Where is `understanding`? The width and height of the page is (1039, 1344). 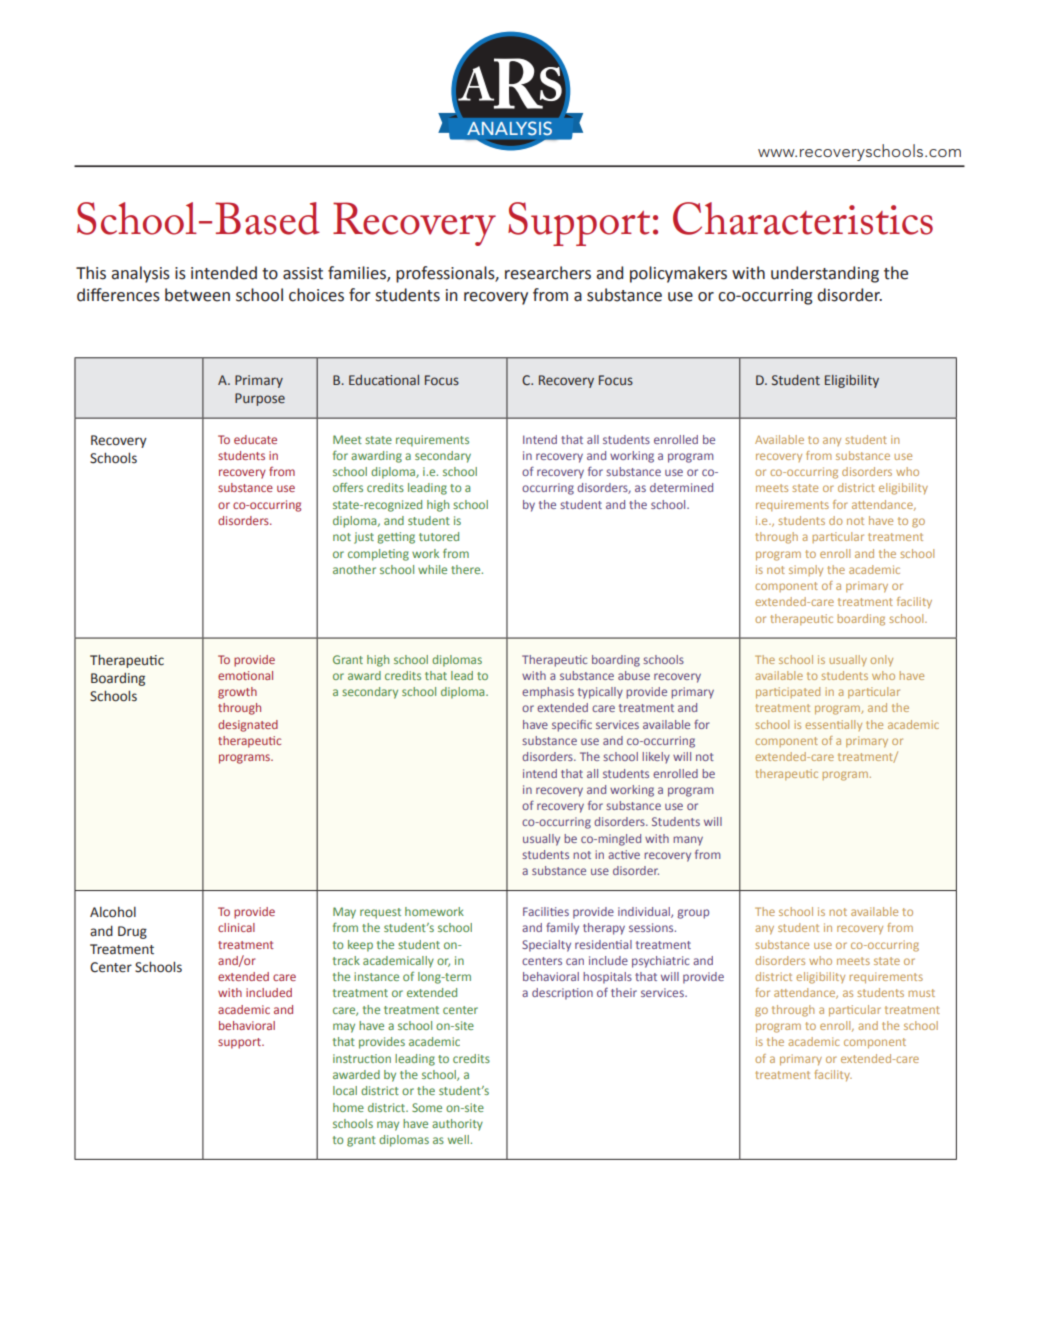
understanding is located at coordinates (825, 274).
